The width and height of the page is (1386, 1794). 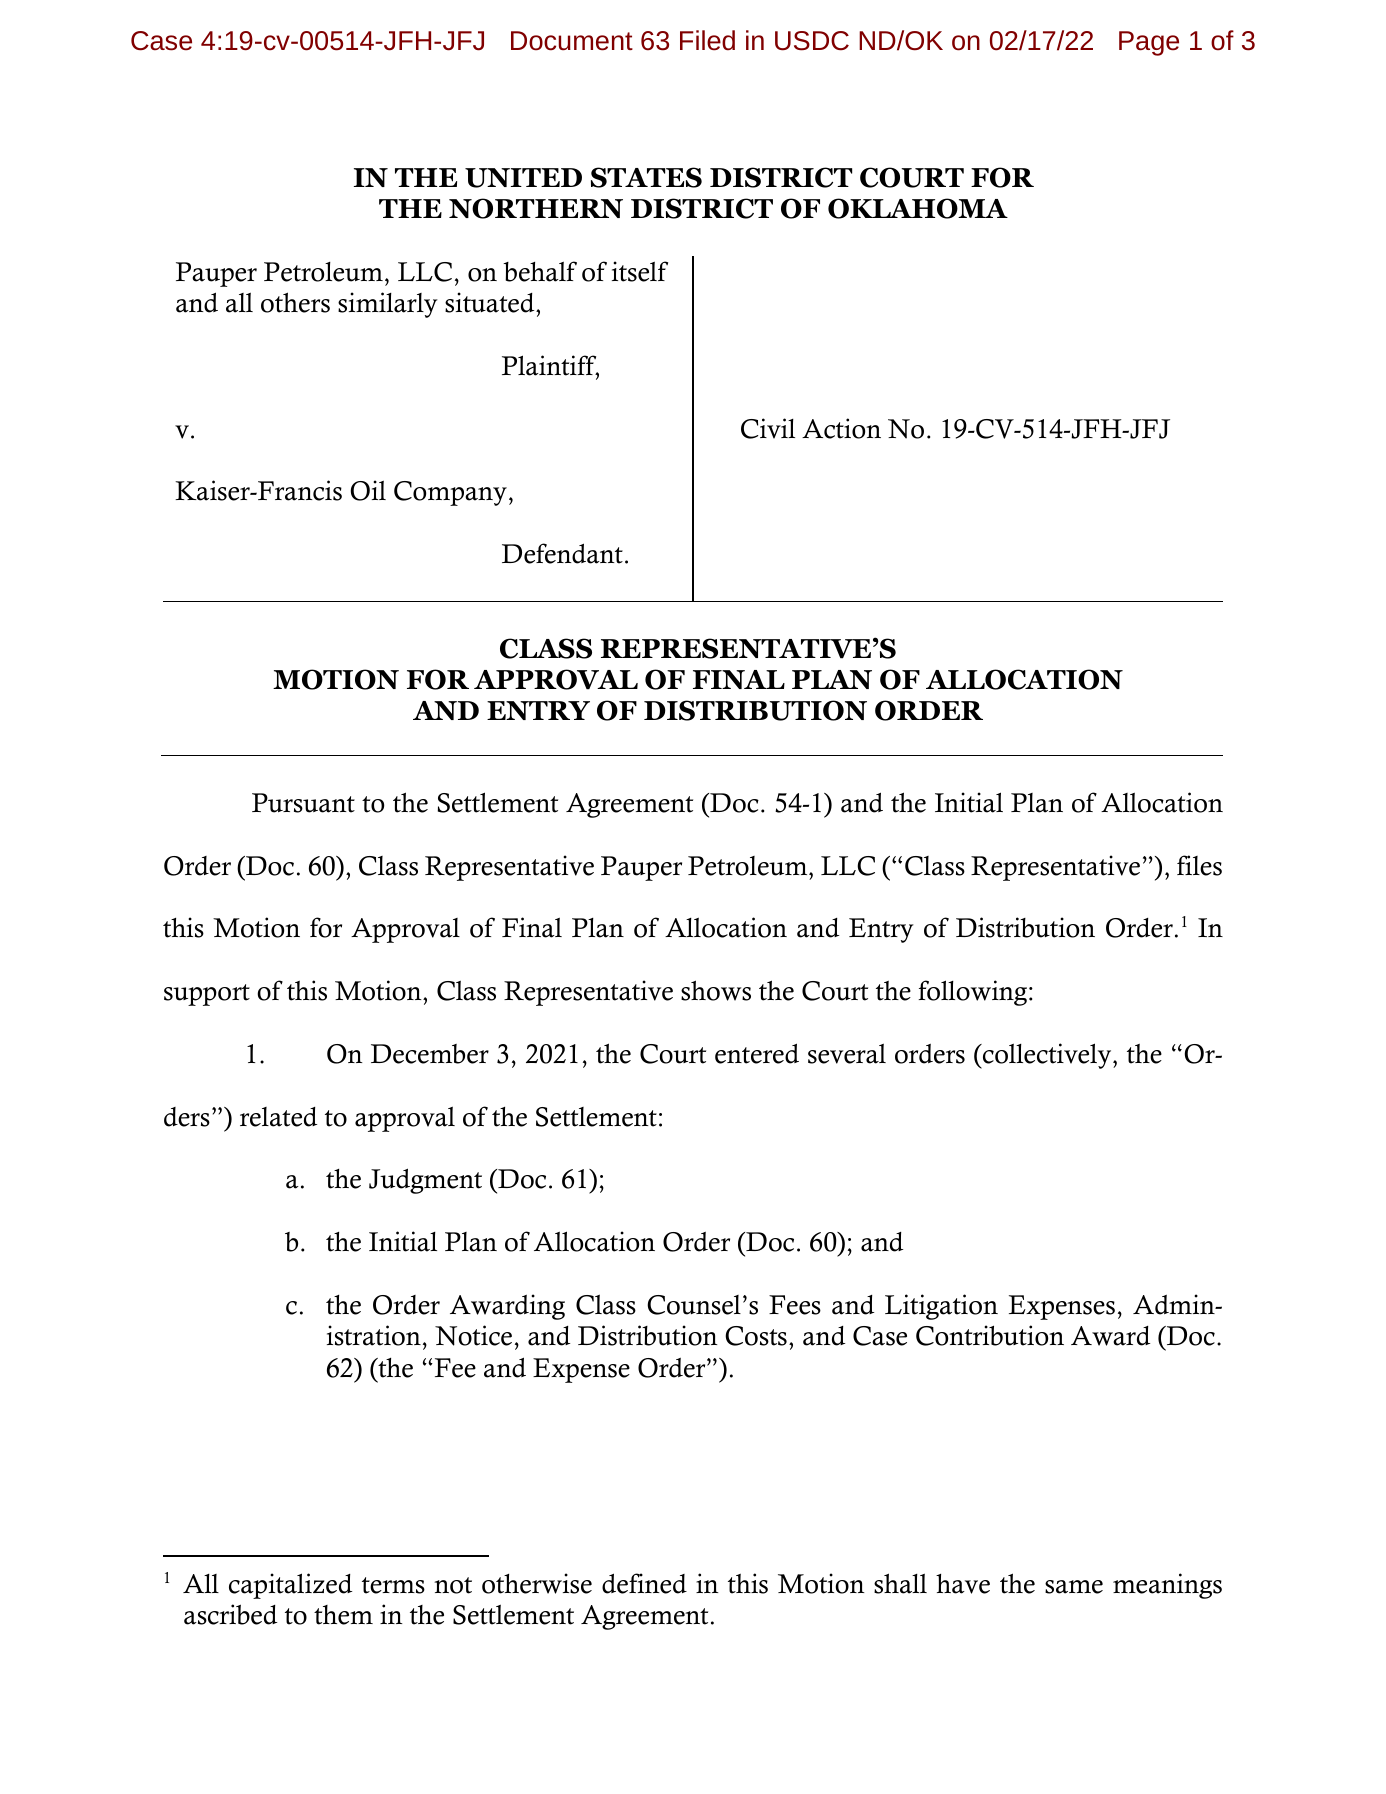 I want to click on shows, so click(x=716, y=990).
